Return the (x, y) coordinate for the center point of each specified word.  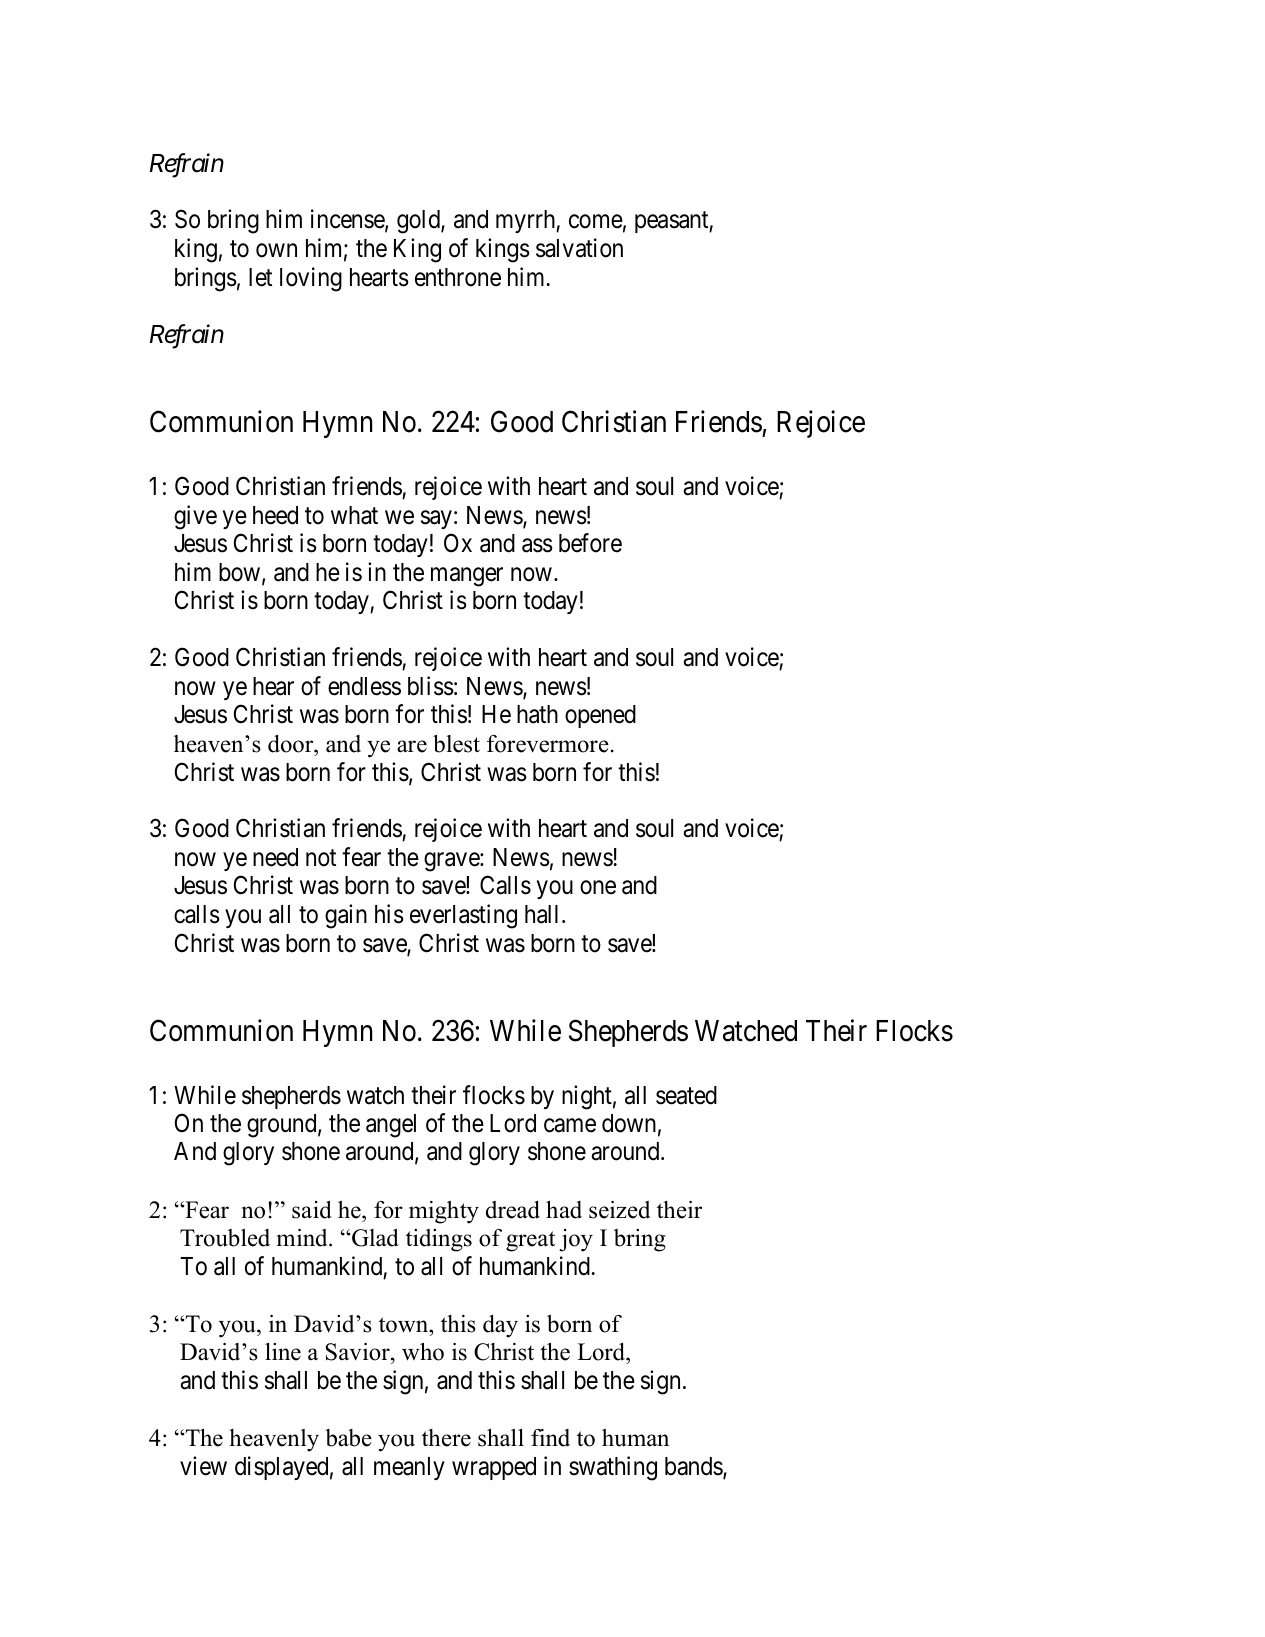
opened (600, 716)
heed (275, 515)
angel (391, 1126)
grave (452, 862)
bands (694, 1467)
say (436, 519)
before (590, 543)
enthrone (458, 277)
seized (619, 1210)
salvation (579, 248)
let (260, 277)
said (312, 1210)
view (203, 1466)
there (446, 1438)
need (275, 857)
